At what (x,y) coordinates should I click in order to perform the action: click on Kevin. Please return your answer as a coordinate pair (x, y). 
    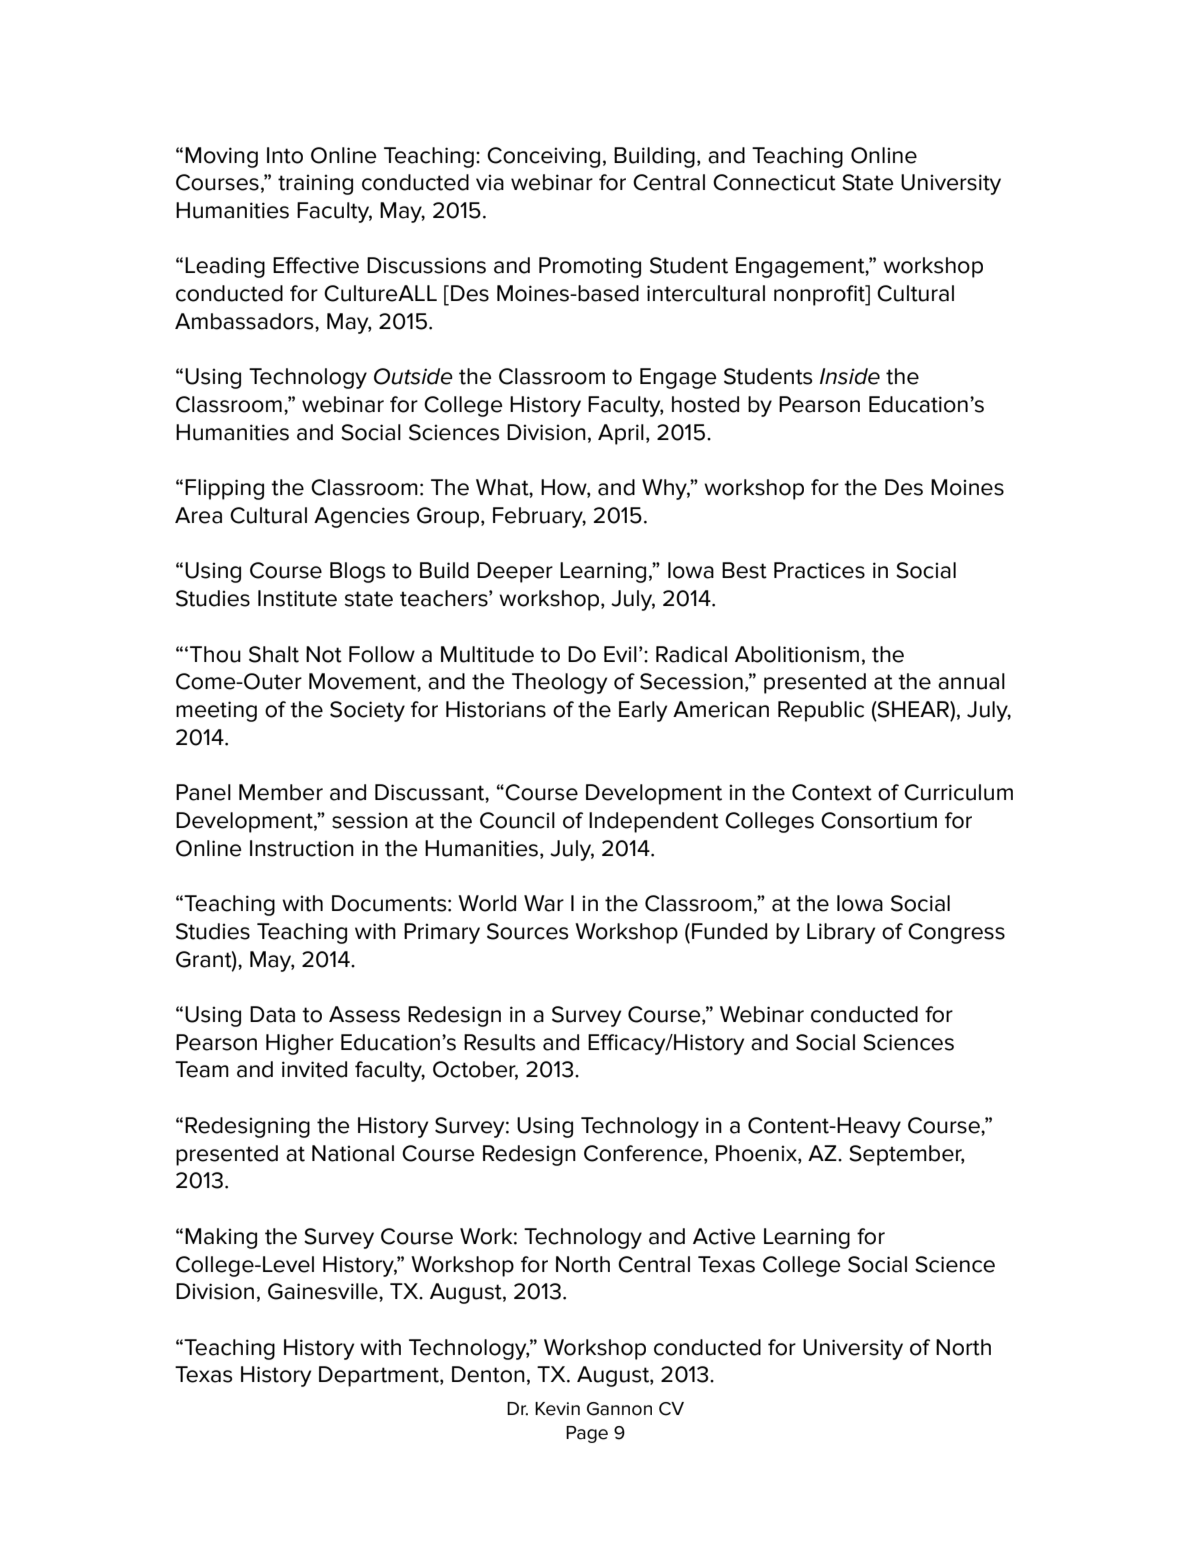
    Looking at the image, I should click on (557, 1409).
